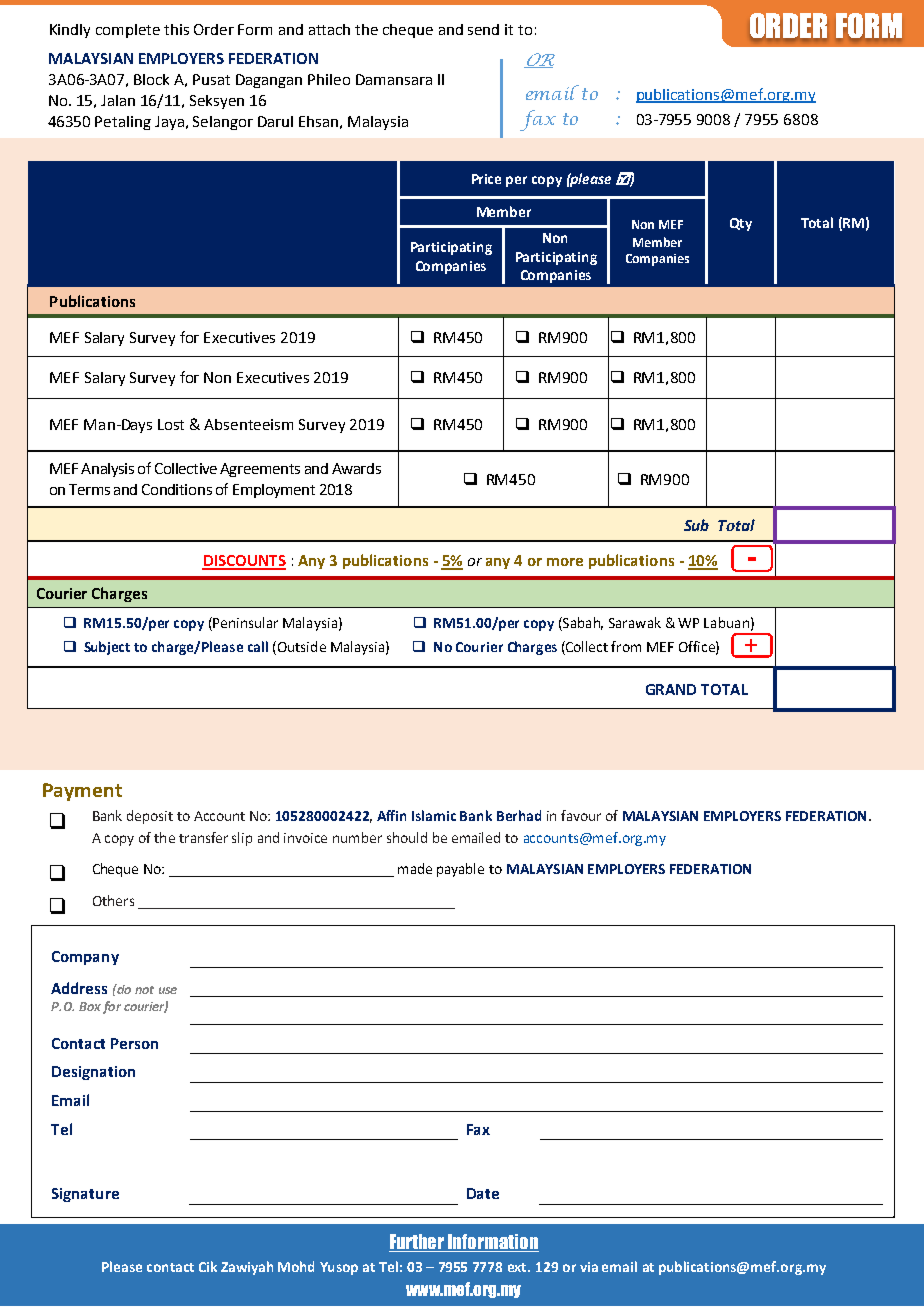  What do you see at coordinates (151, 79) in the page?
I see `Block` at bounding box center [151, 79].
